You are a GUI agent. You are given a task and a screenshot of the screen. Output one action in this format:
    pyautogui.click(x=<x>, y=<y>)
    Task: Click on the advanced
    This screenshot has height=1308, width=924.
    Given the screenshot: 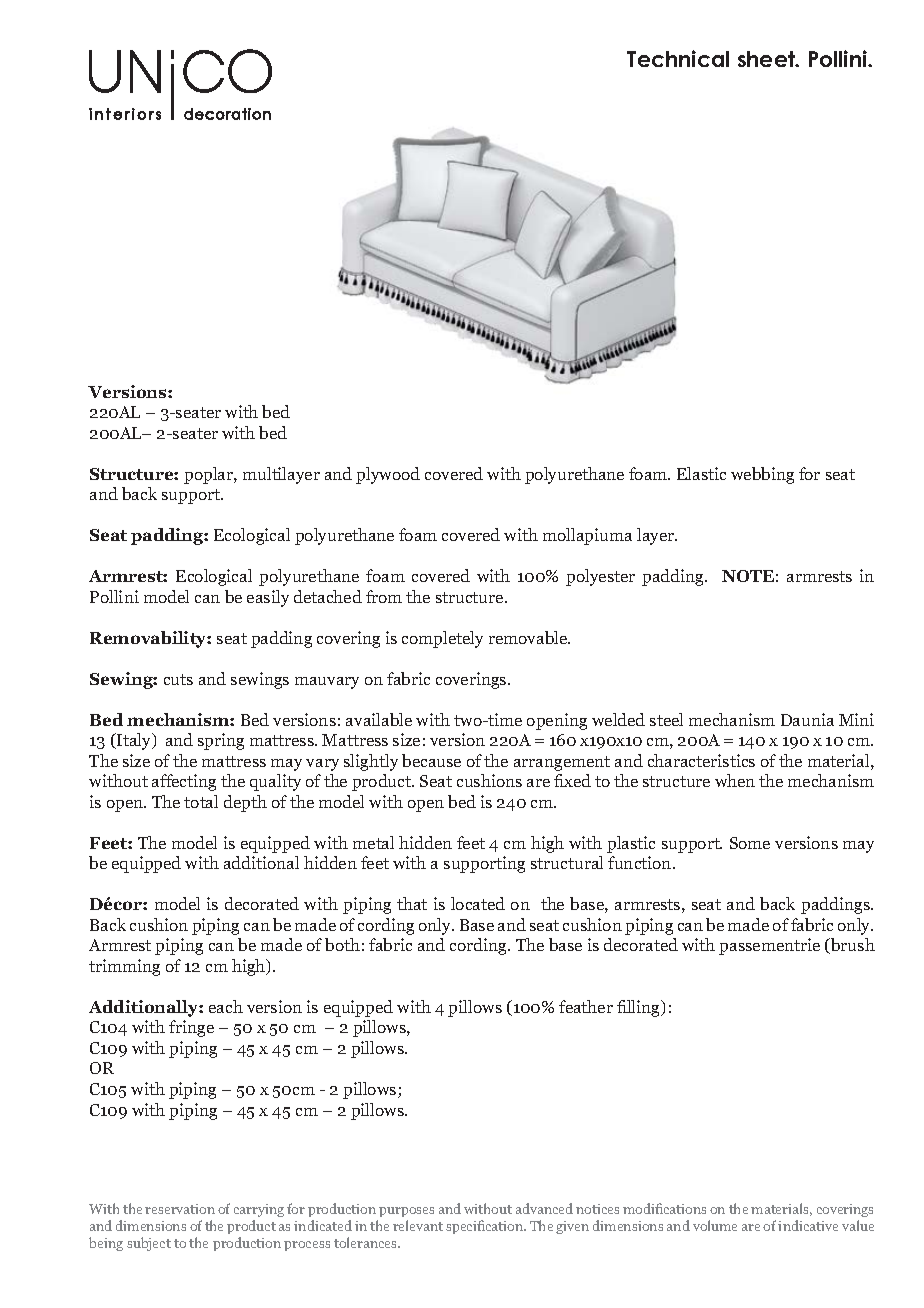 What is the action you would take?
    pyautogui.click(x=544, y=1208)
